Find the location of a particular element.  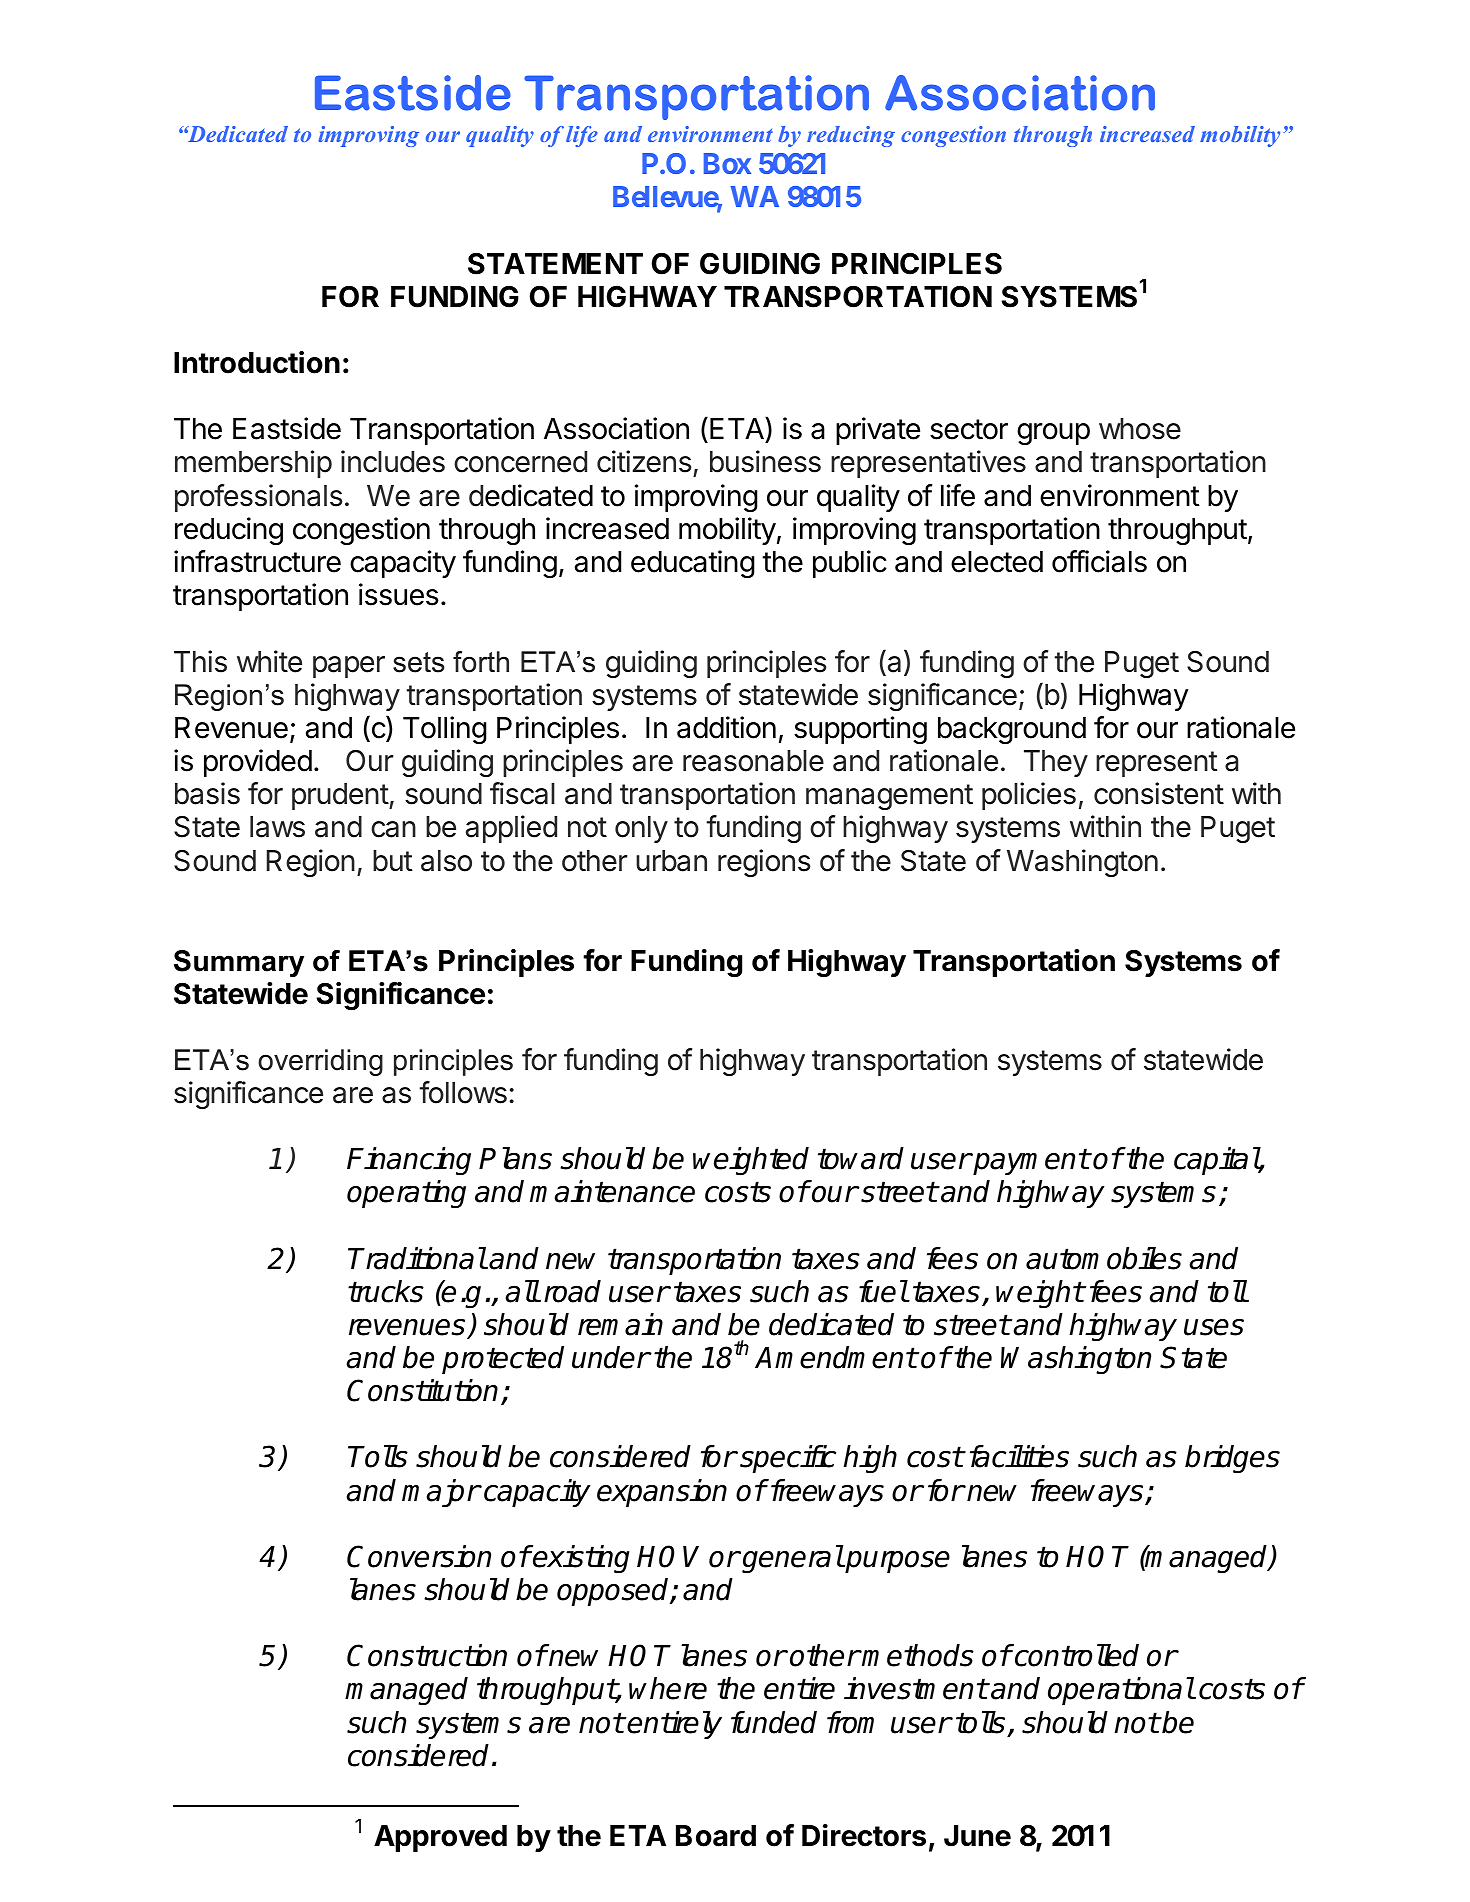

specific is located at coordinates (788, 1459).
